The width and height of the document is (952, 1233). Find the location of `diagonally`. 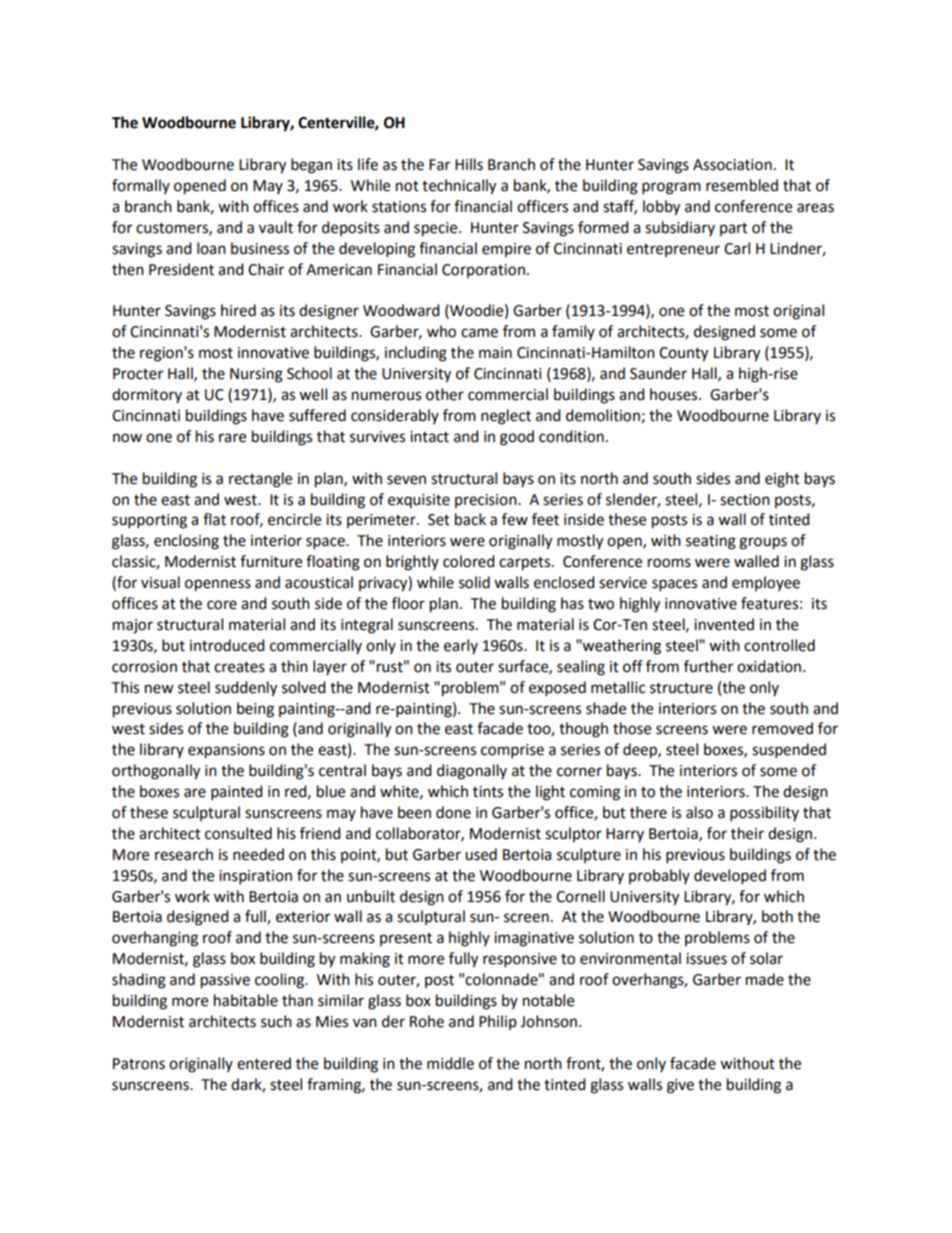

diagonally is located at coordinates (472, 772).
